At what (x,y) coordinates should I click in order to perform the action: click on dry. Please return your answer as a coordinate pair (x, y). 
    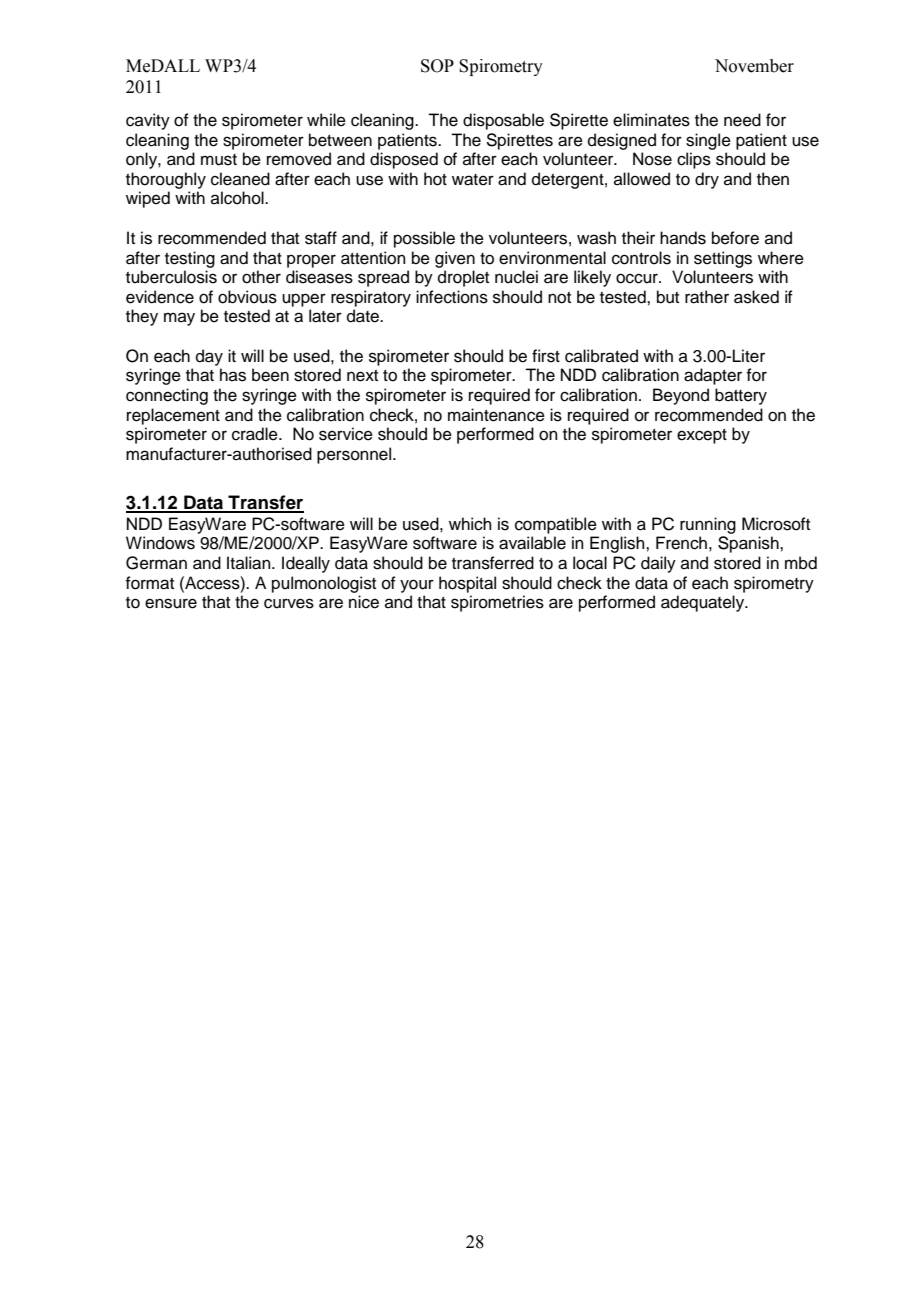
    Looking at the image, I should click on (707, 180).
